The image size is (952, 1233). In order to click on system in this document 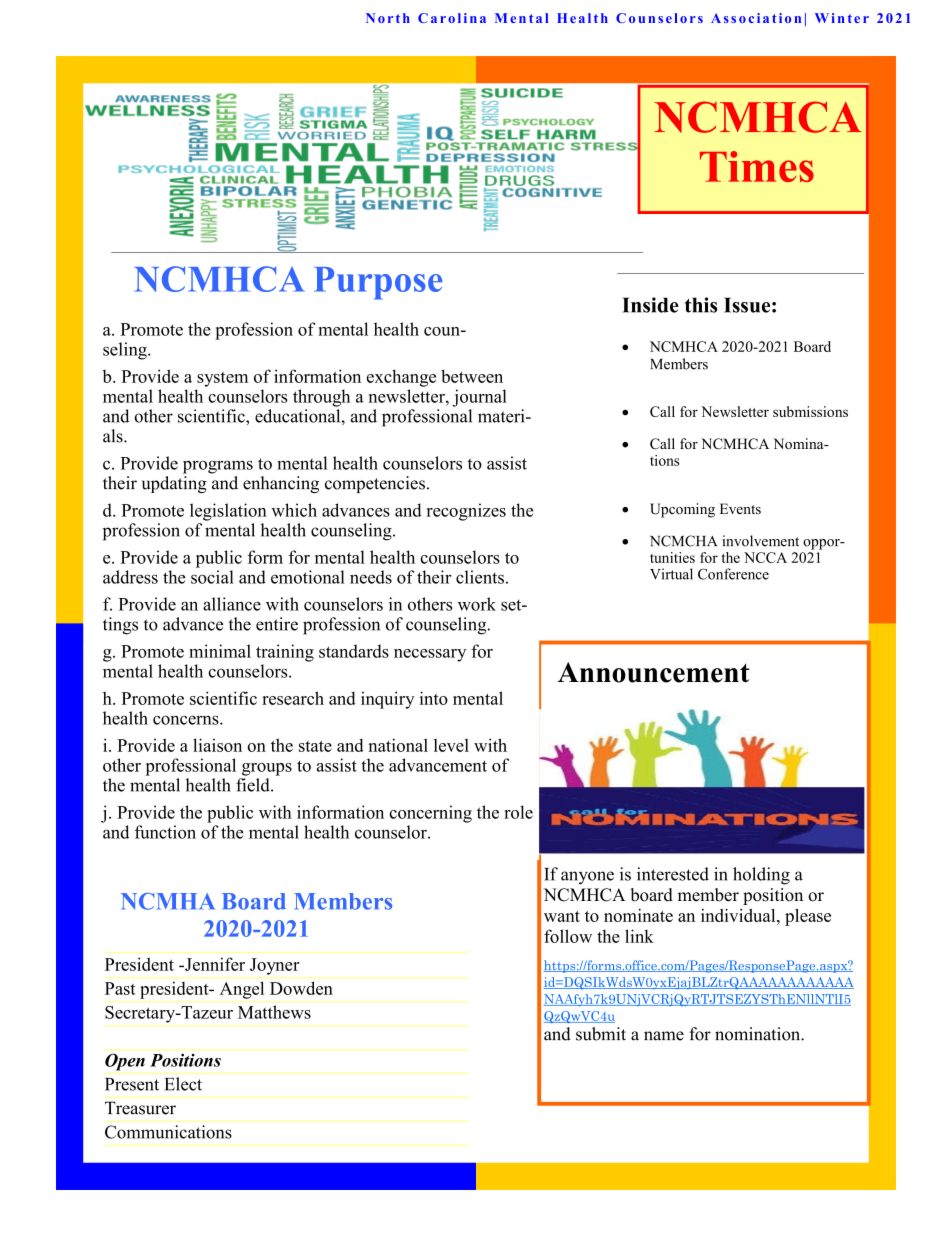, I will do `click(222, 379)`.
